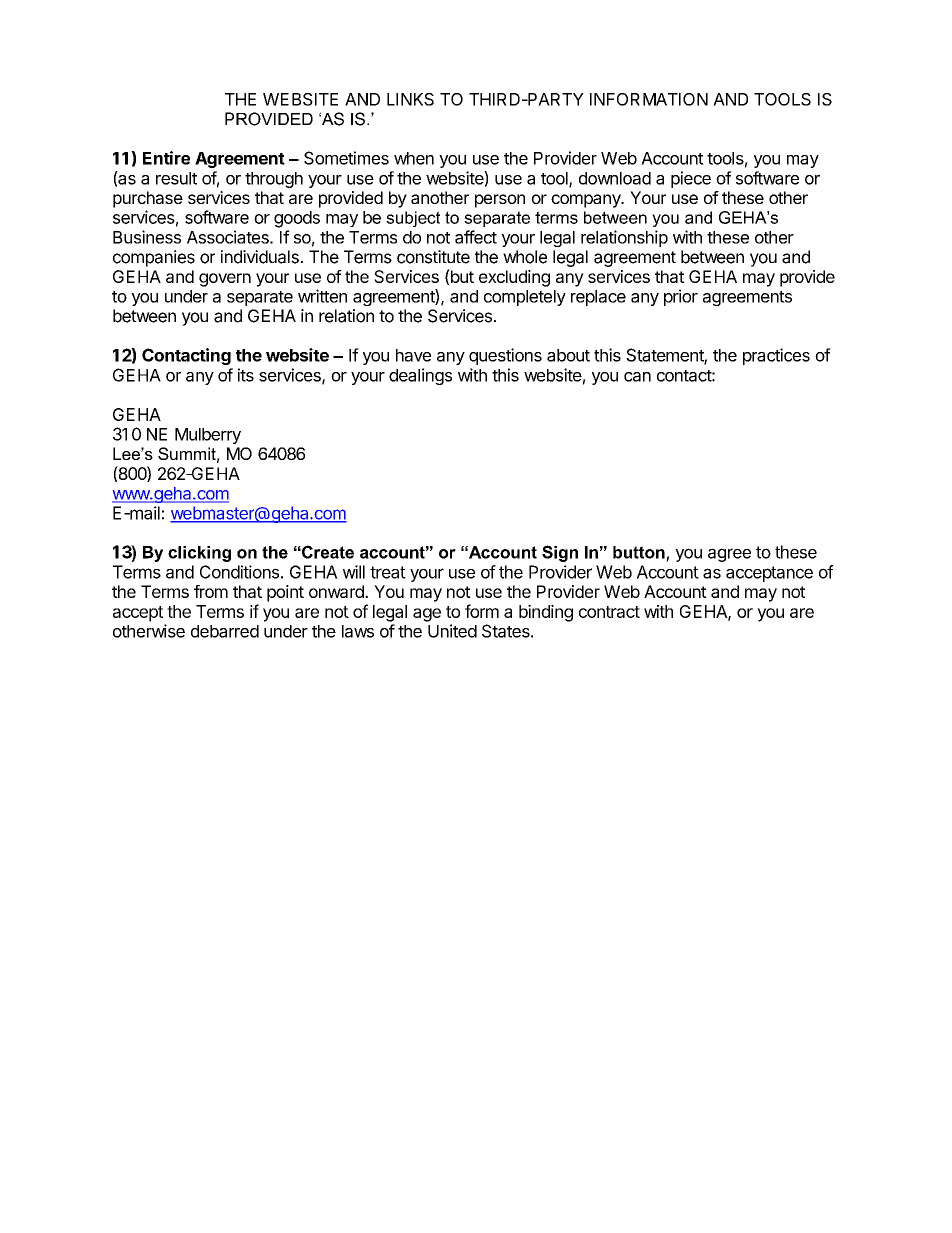 This document has height=1233, width=952. I want to click on Entire, so click(166, 158).
